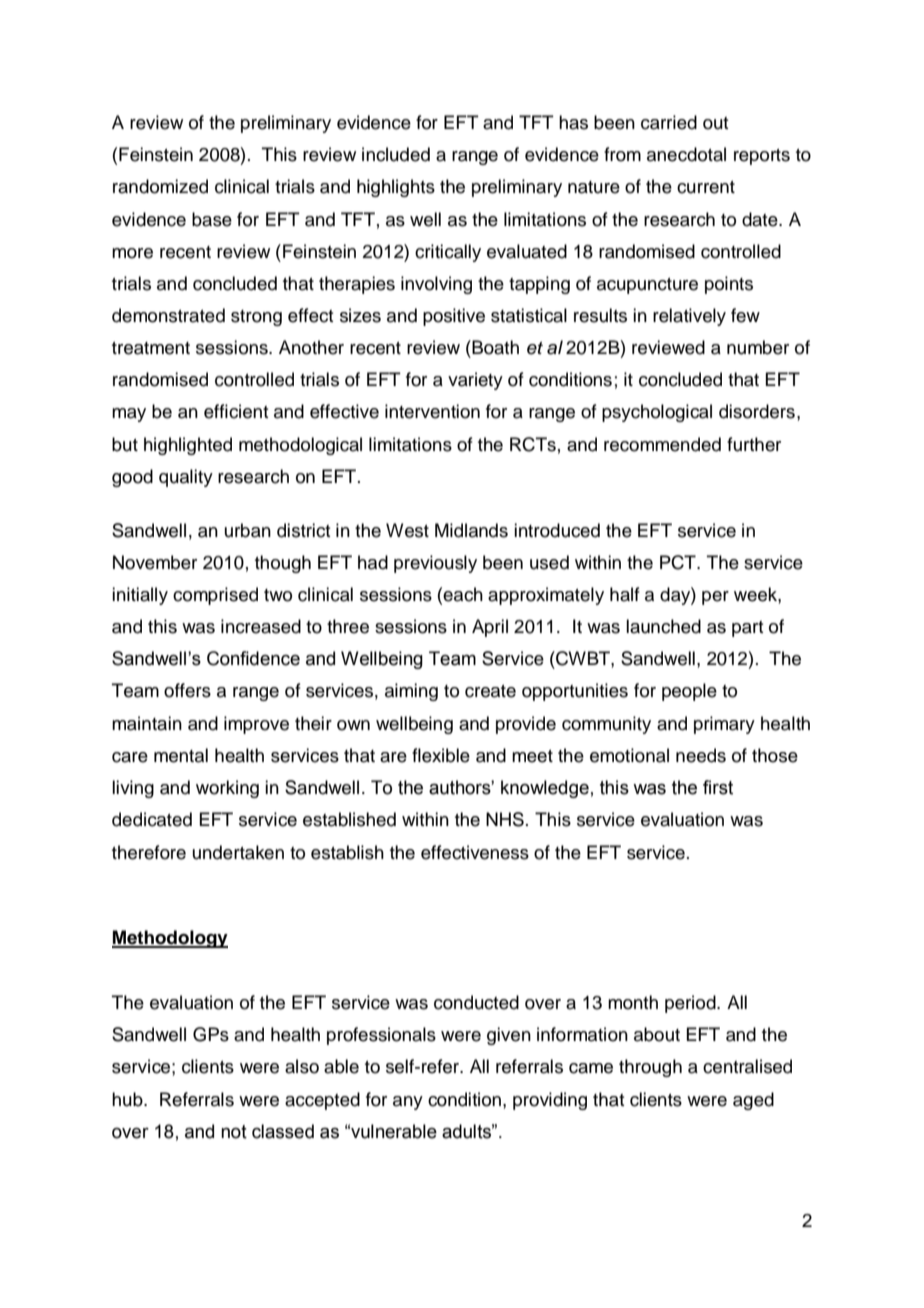 This screenshot has height=1308, width=924. I want to click on comprised, so click(215, 596).
